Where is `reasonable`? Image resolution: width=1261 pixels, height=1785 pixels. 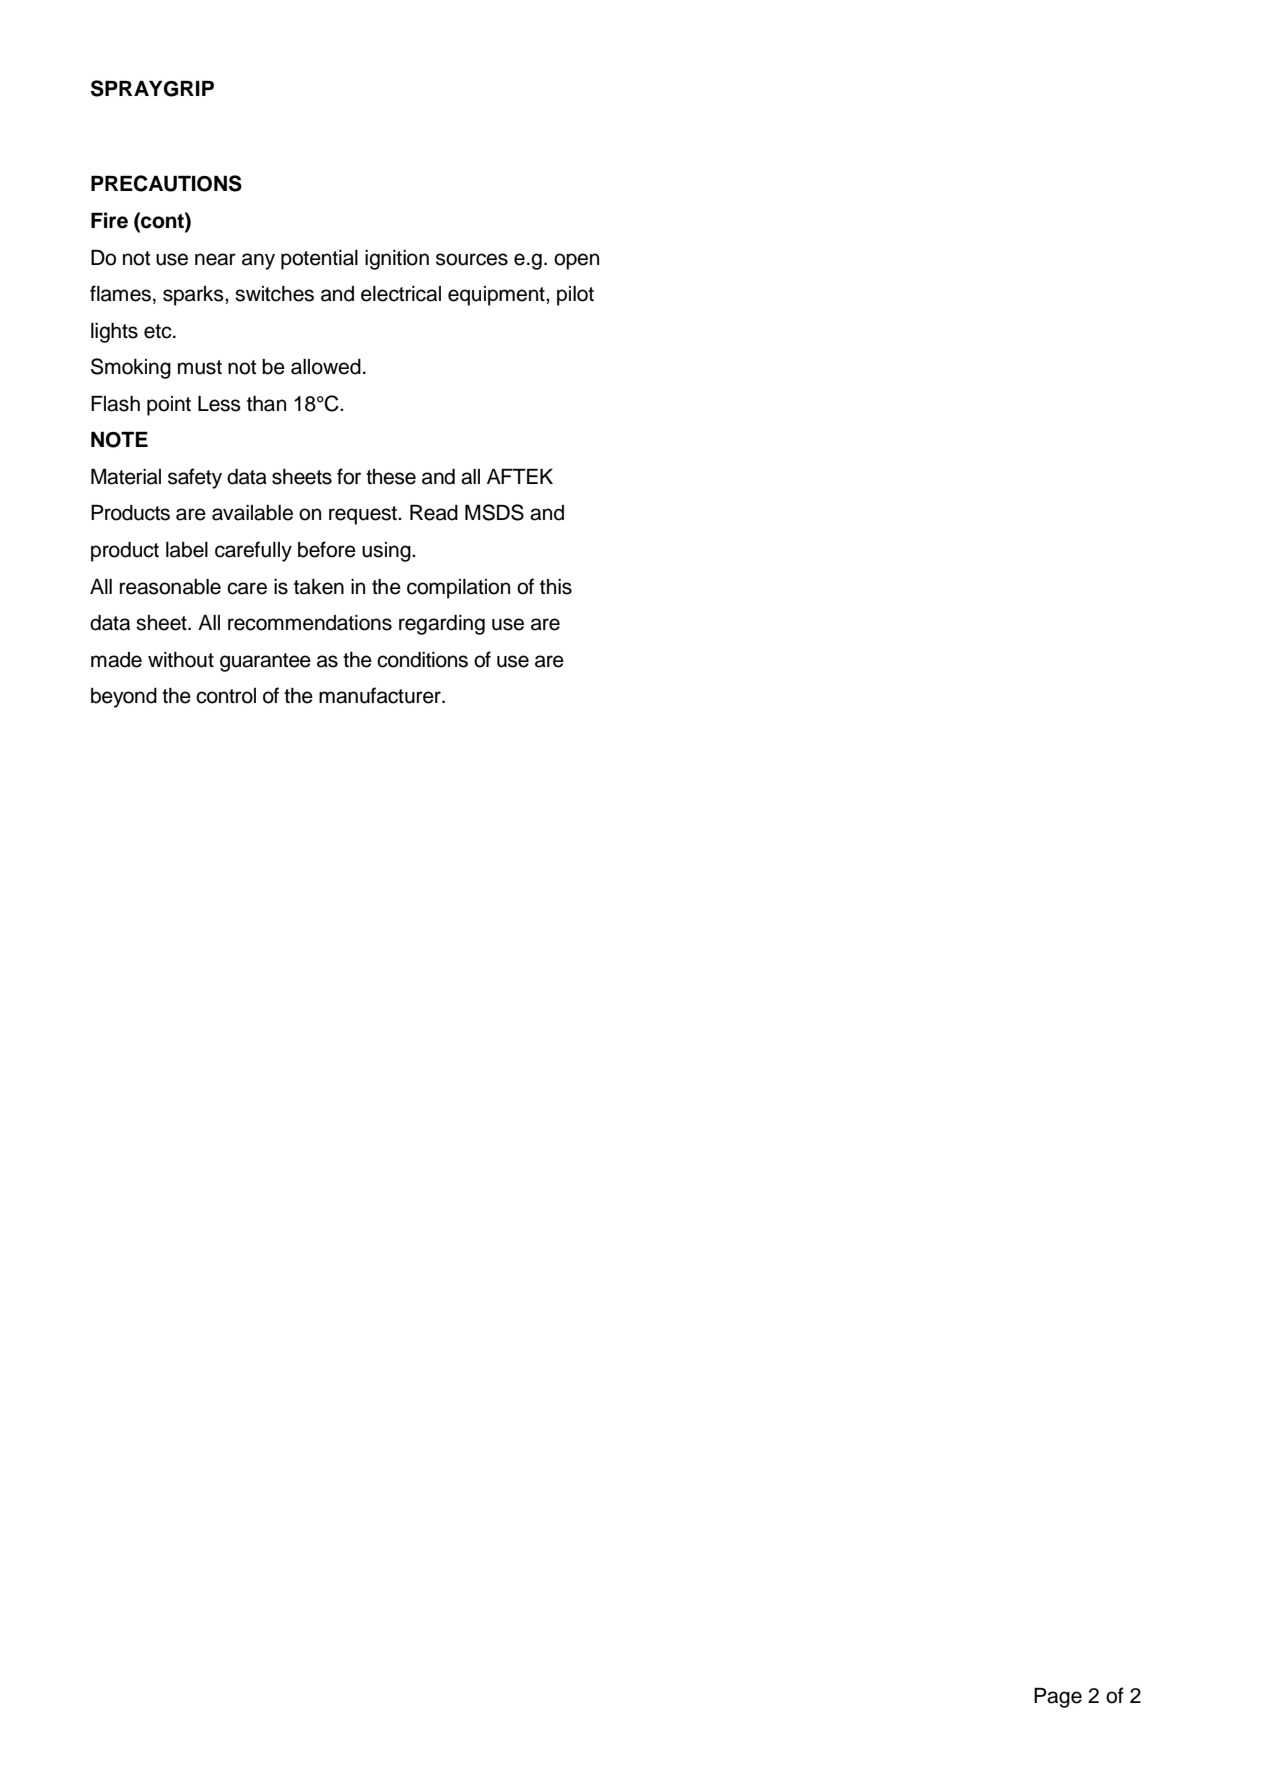
reasonable is located at coordinates (170, 587).
